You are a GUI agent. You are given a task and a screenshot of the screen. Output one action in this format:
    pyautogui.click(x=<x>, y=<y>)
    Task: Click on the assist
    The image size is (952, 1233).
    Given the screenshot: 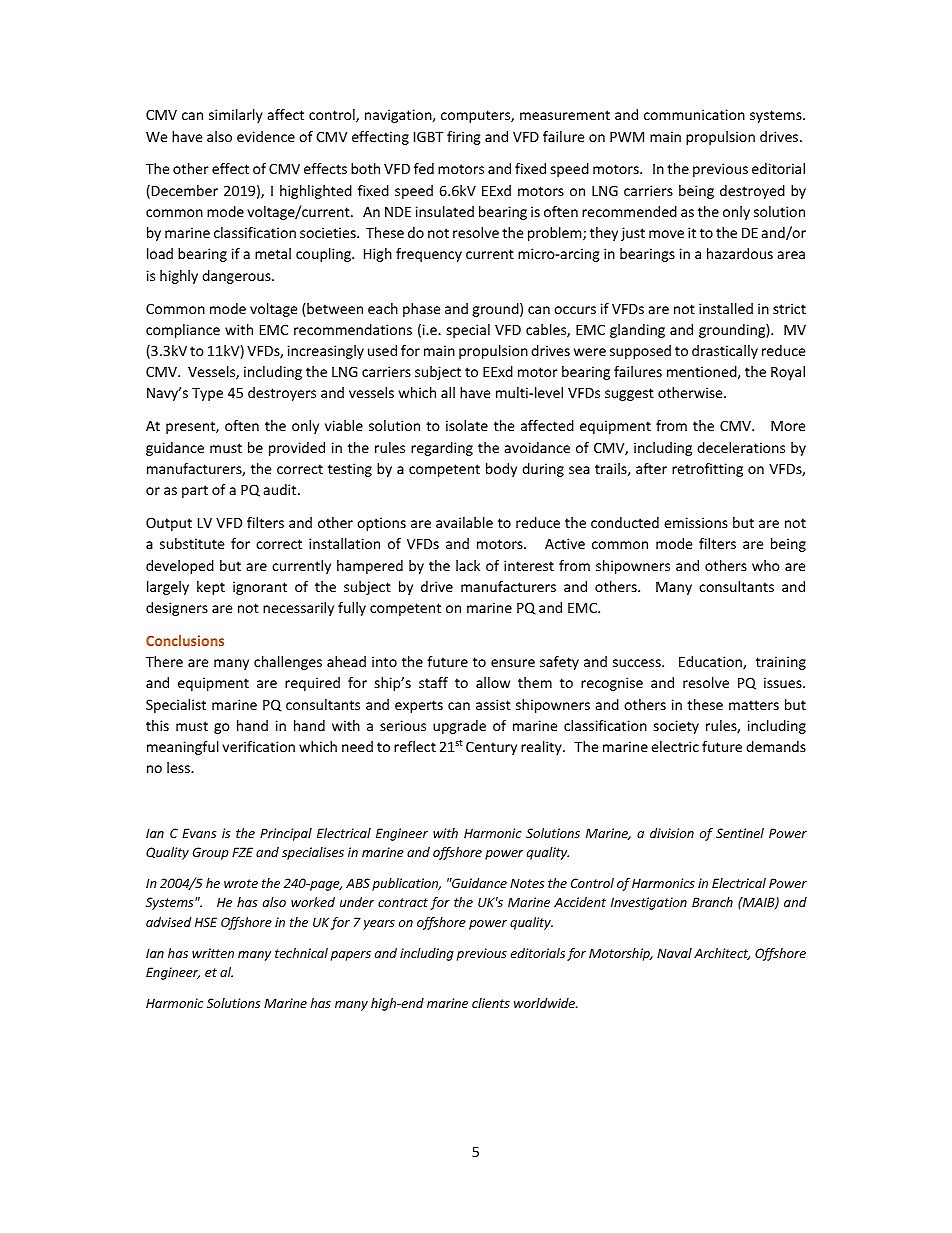 What is the action you would take?
    pyautogui.click(x=493, y=704)
